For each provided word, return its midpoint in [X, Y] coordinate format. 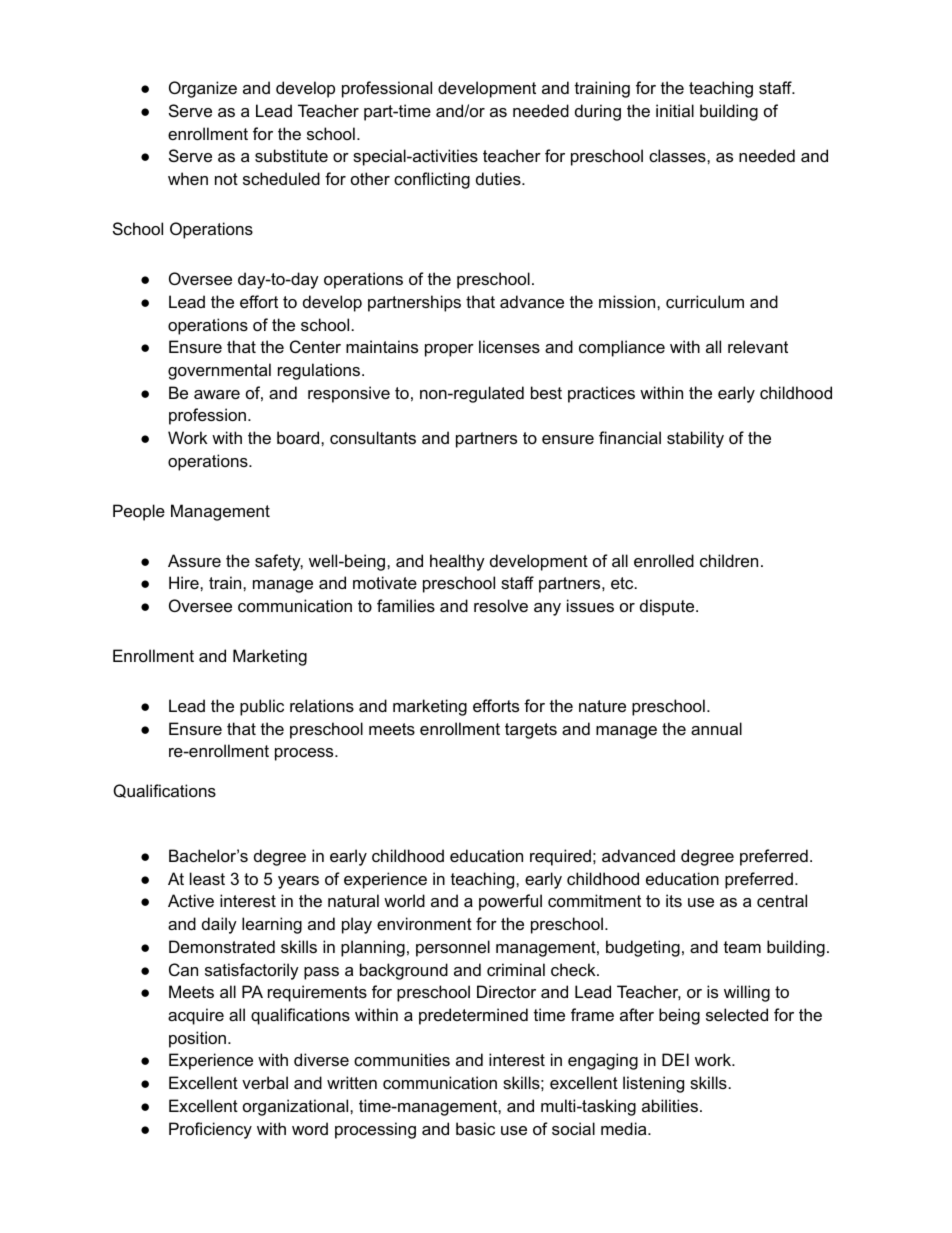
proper [449, 350]
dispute [668, 607]
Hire [185, 582]
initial [675, 110]
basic [475, 1128]
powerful [510, 902]
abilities [670, 1105]
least [207, 878]
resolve [501, 605]
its [674, 900]
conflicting [432, 180]
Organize [203, 89]
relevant [758, 346]
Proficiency [210, 1130]
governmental [219, 371]
